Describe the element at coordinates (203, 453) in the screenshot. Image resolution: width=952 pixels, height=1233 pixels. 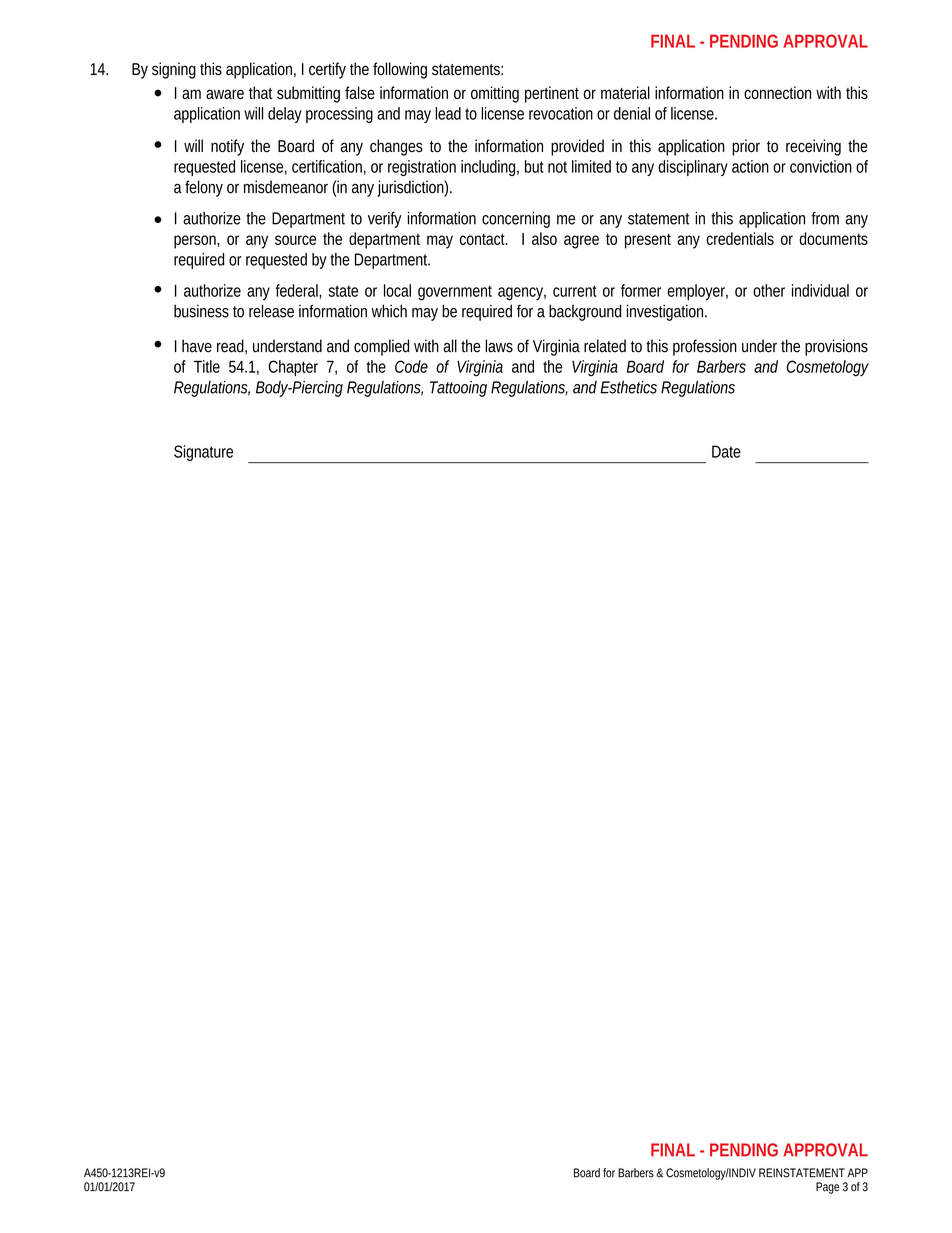
I see `Signature` at that location.
